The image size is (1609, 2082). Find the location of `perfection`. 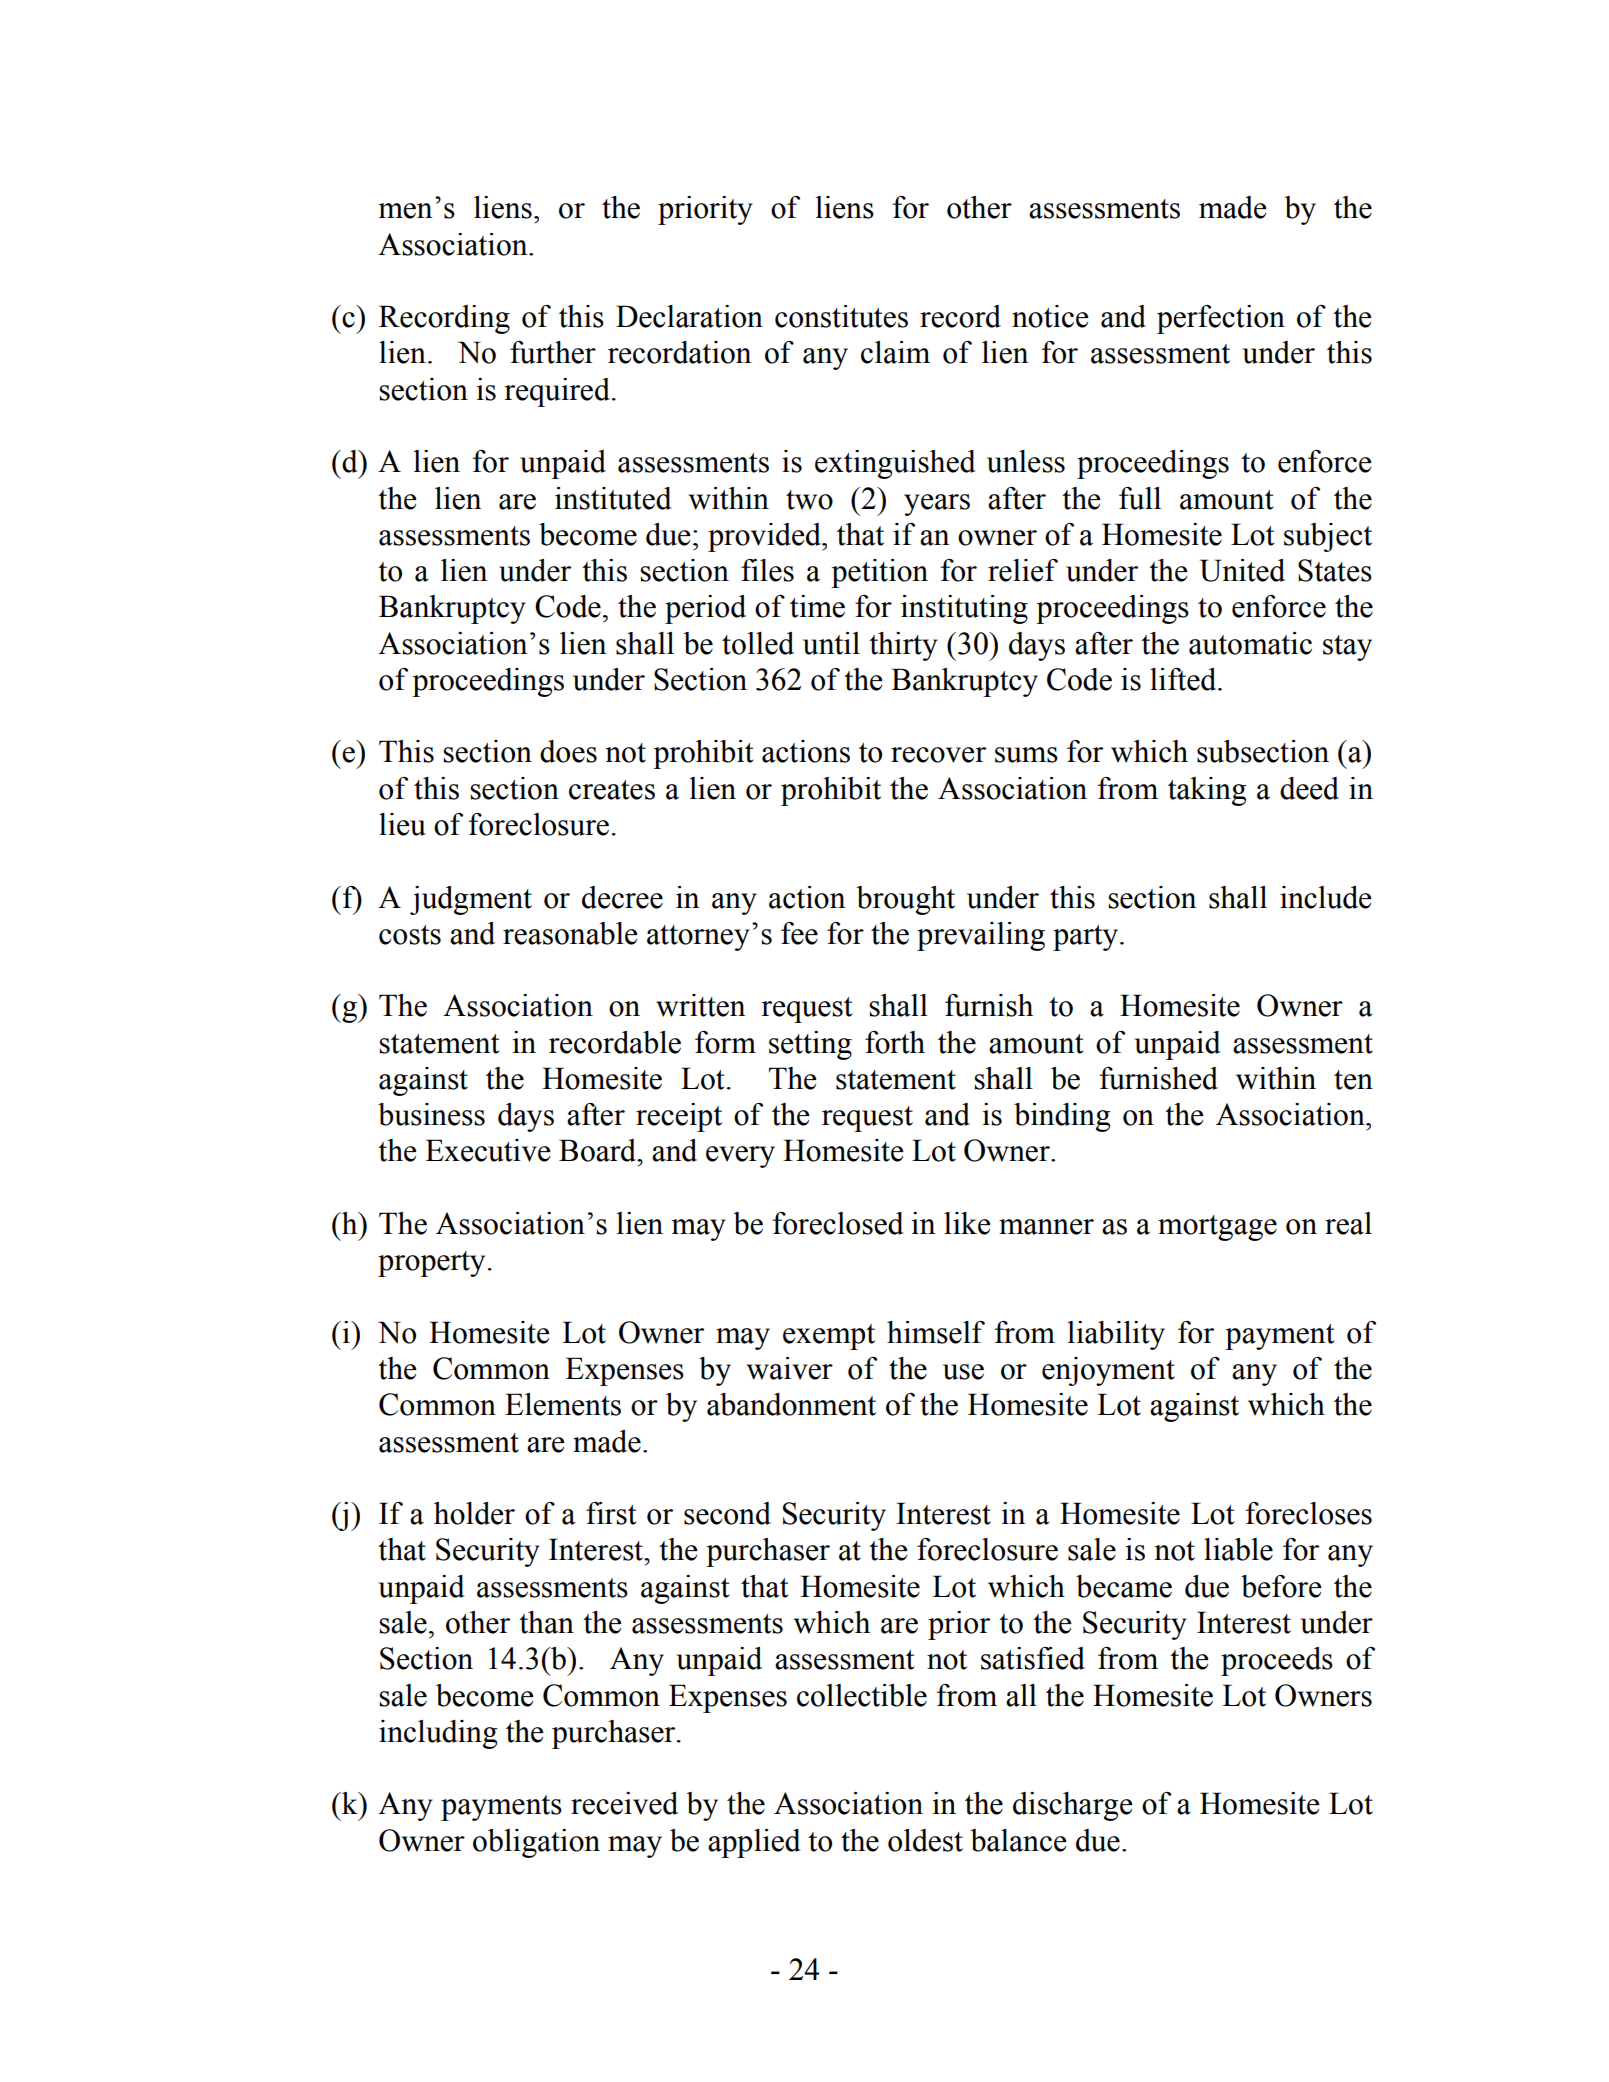

perfection is located at coordinates (1221, 319).
